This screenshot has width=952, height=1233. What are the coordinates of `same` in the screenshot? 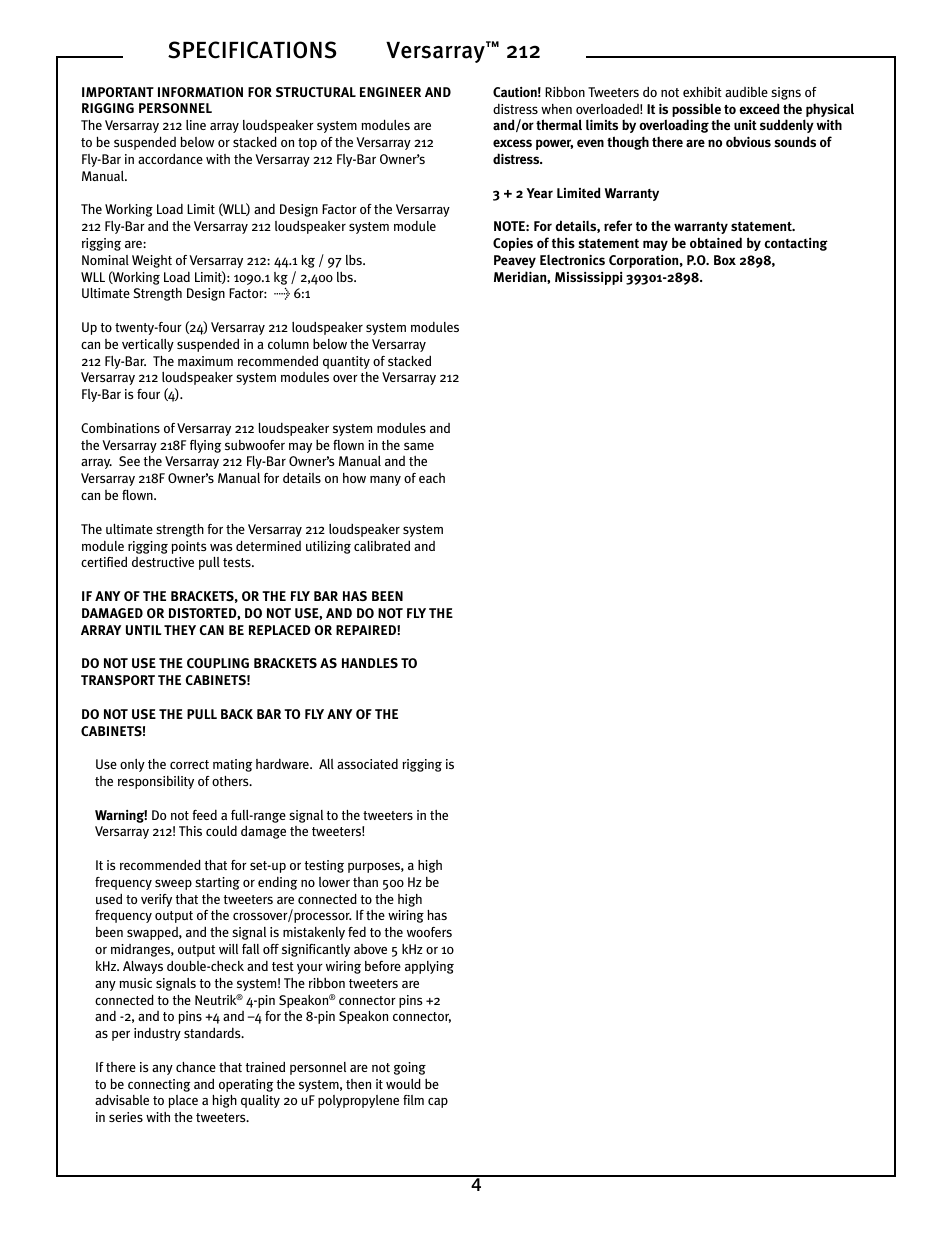 It's located at (419, 446).
